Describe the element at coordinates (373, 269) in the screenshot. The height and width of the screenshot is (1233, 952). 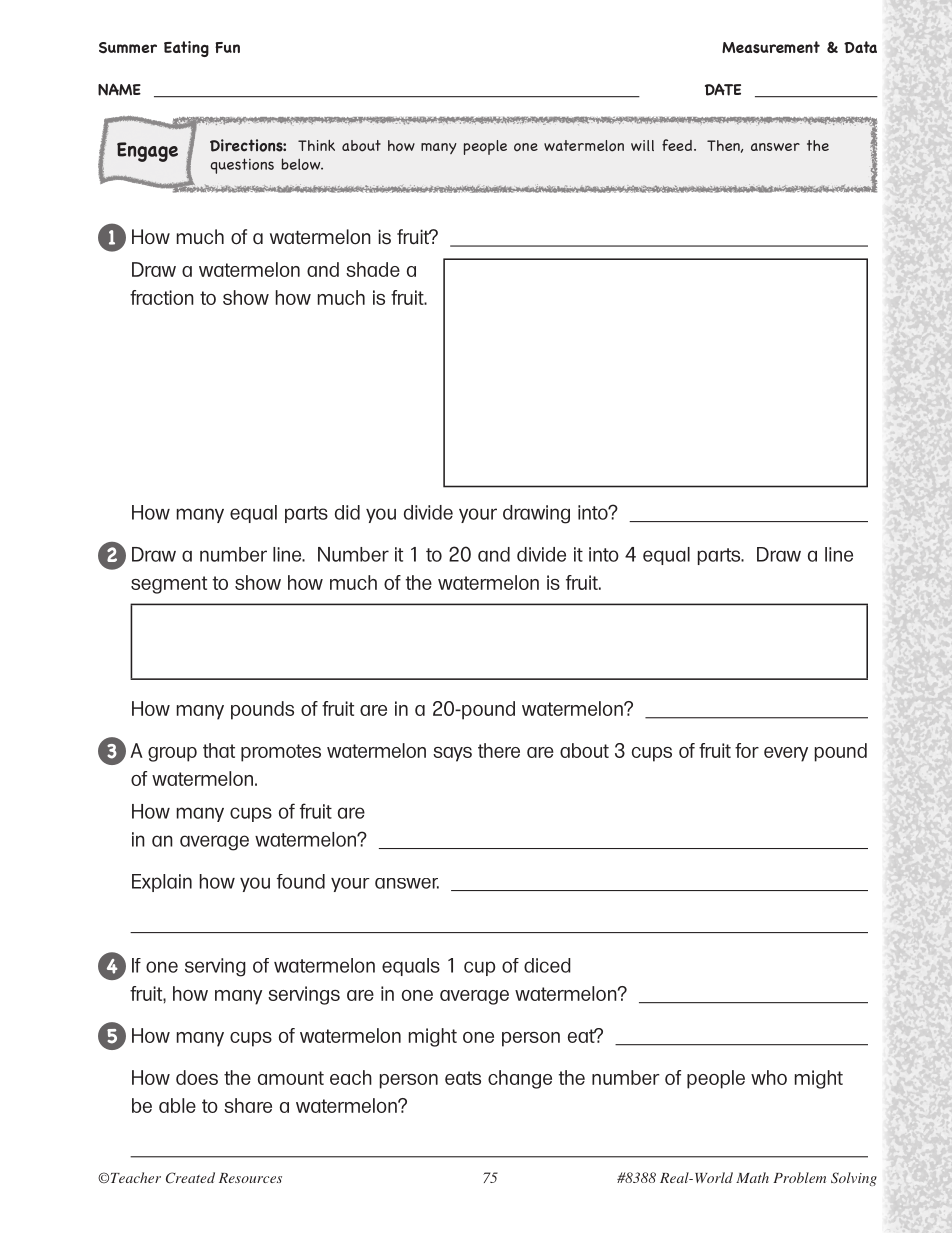
I see `shade` at that location.
